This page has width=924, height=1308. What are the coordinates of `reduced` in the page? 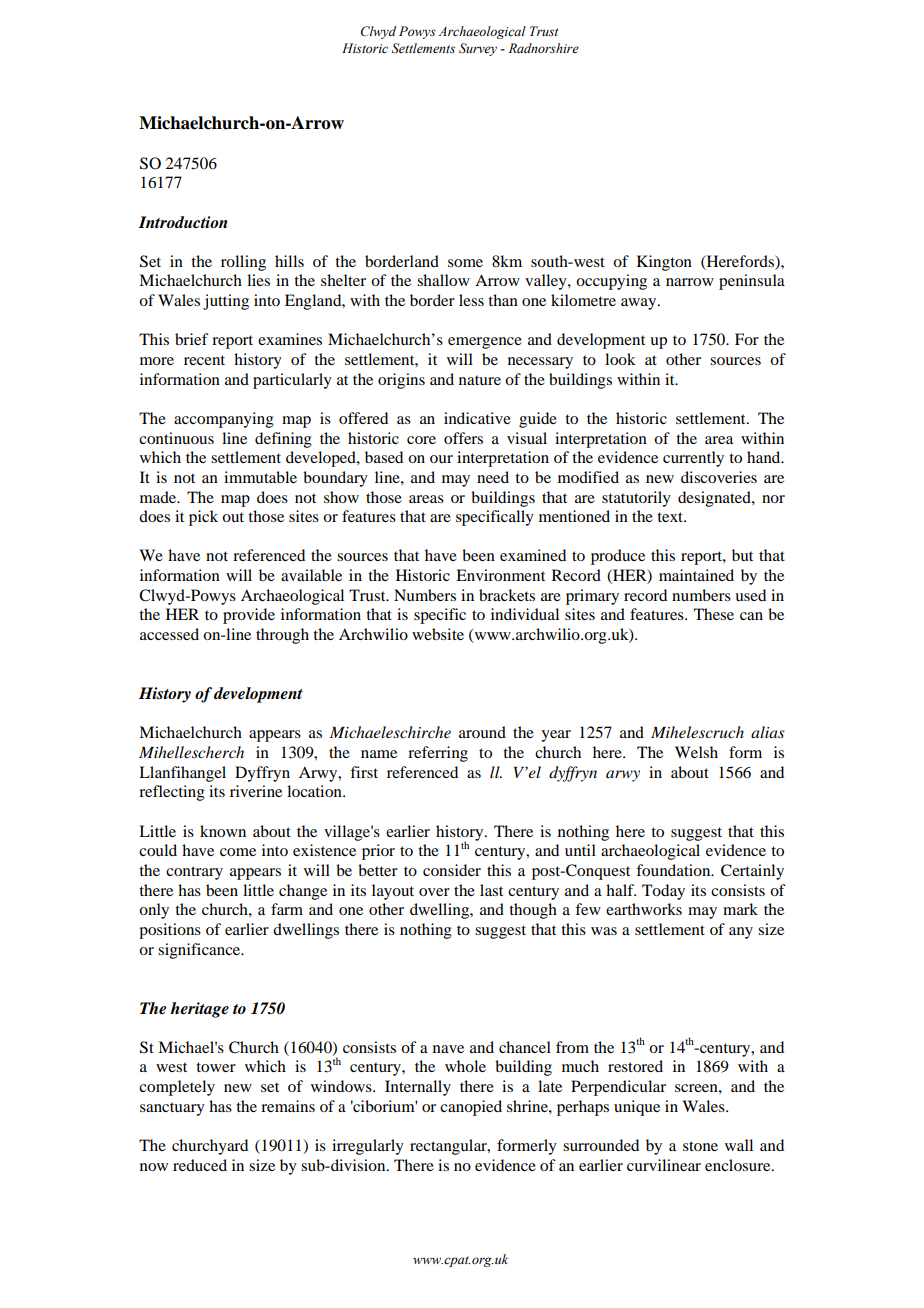 It's located at (200, 1165).
